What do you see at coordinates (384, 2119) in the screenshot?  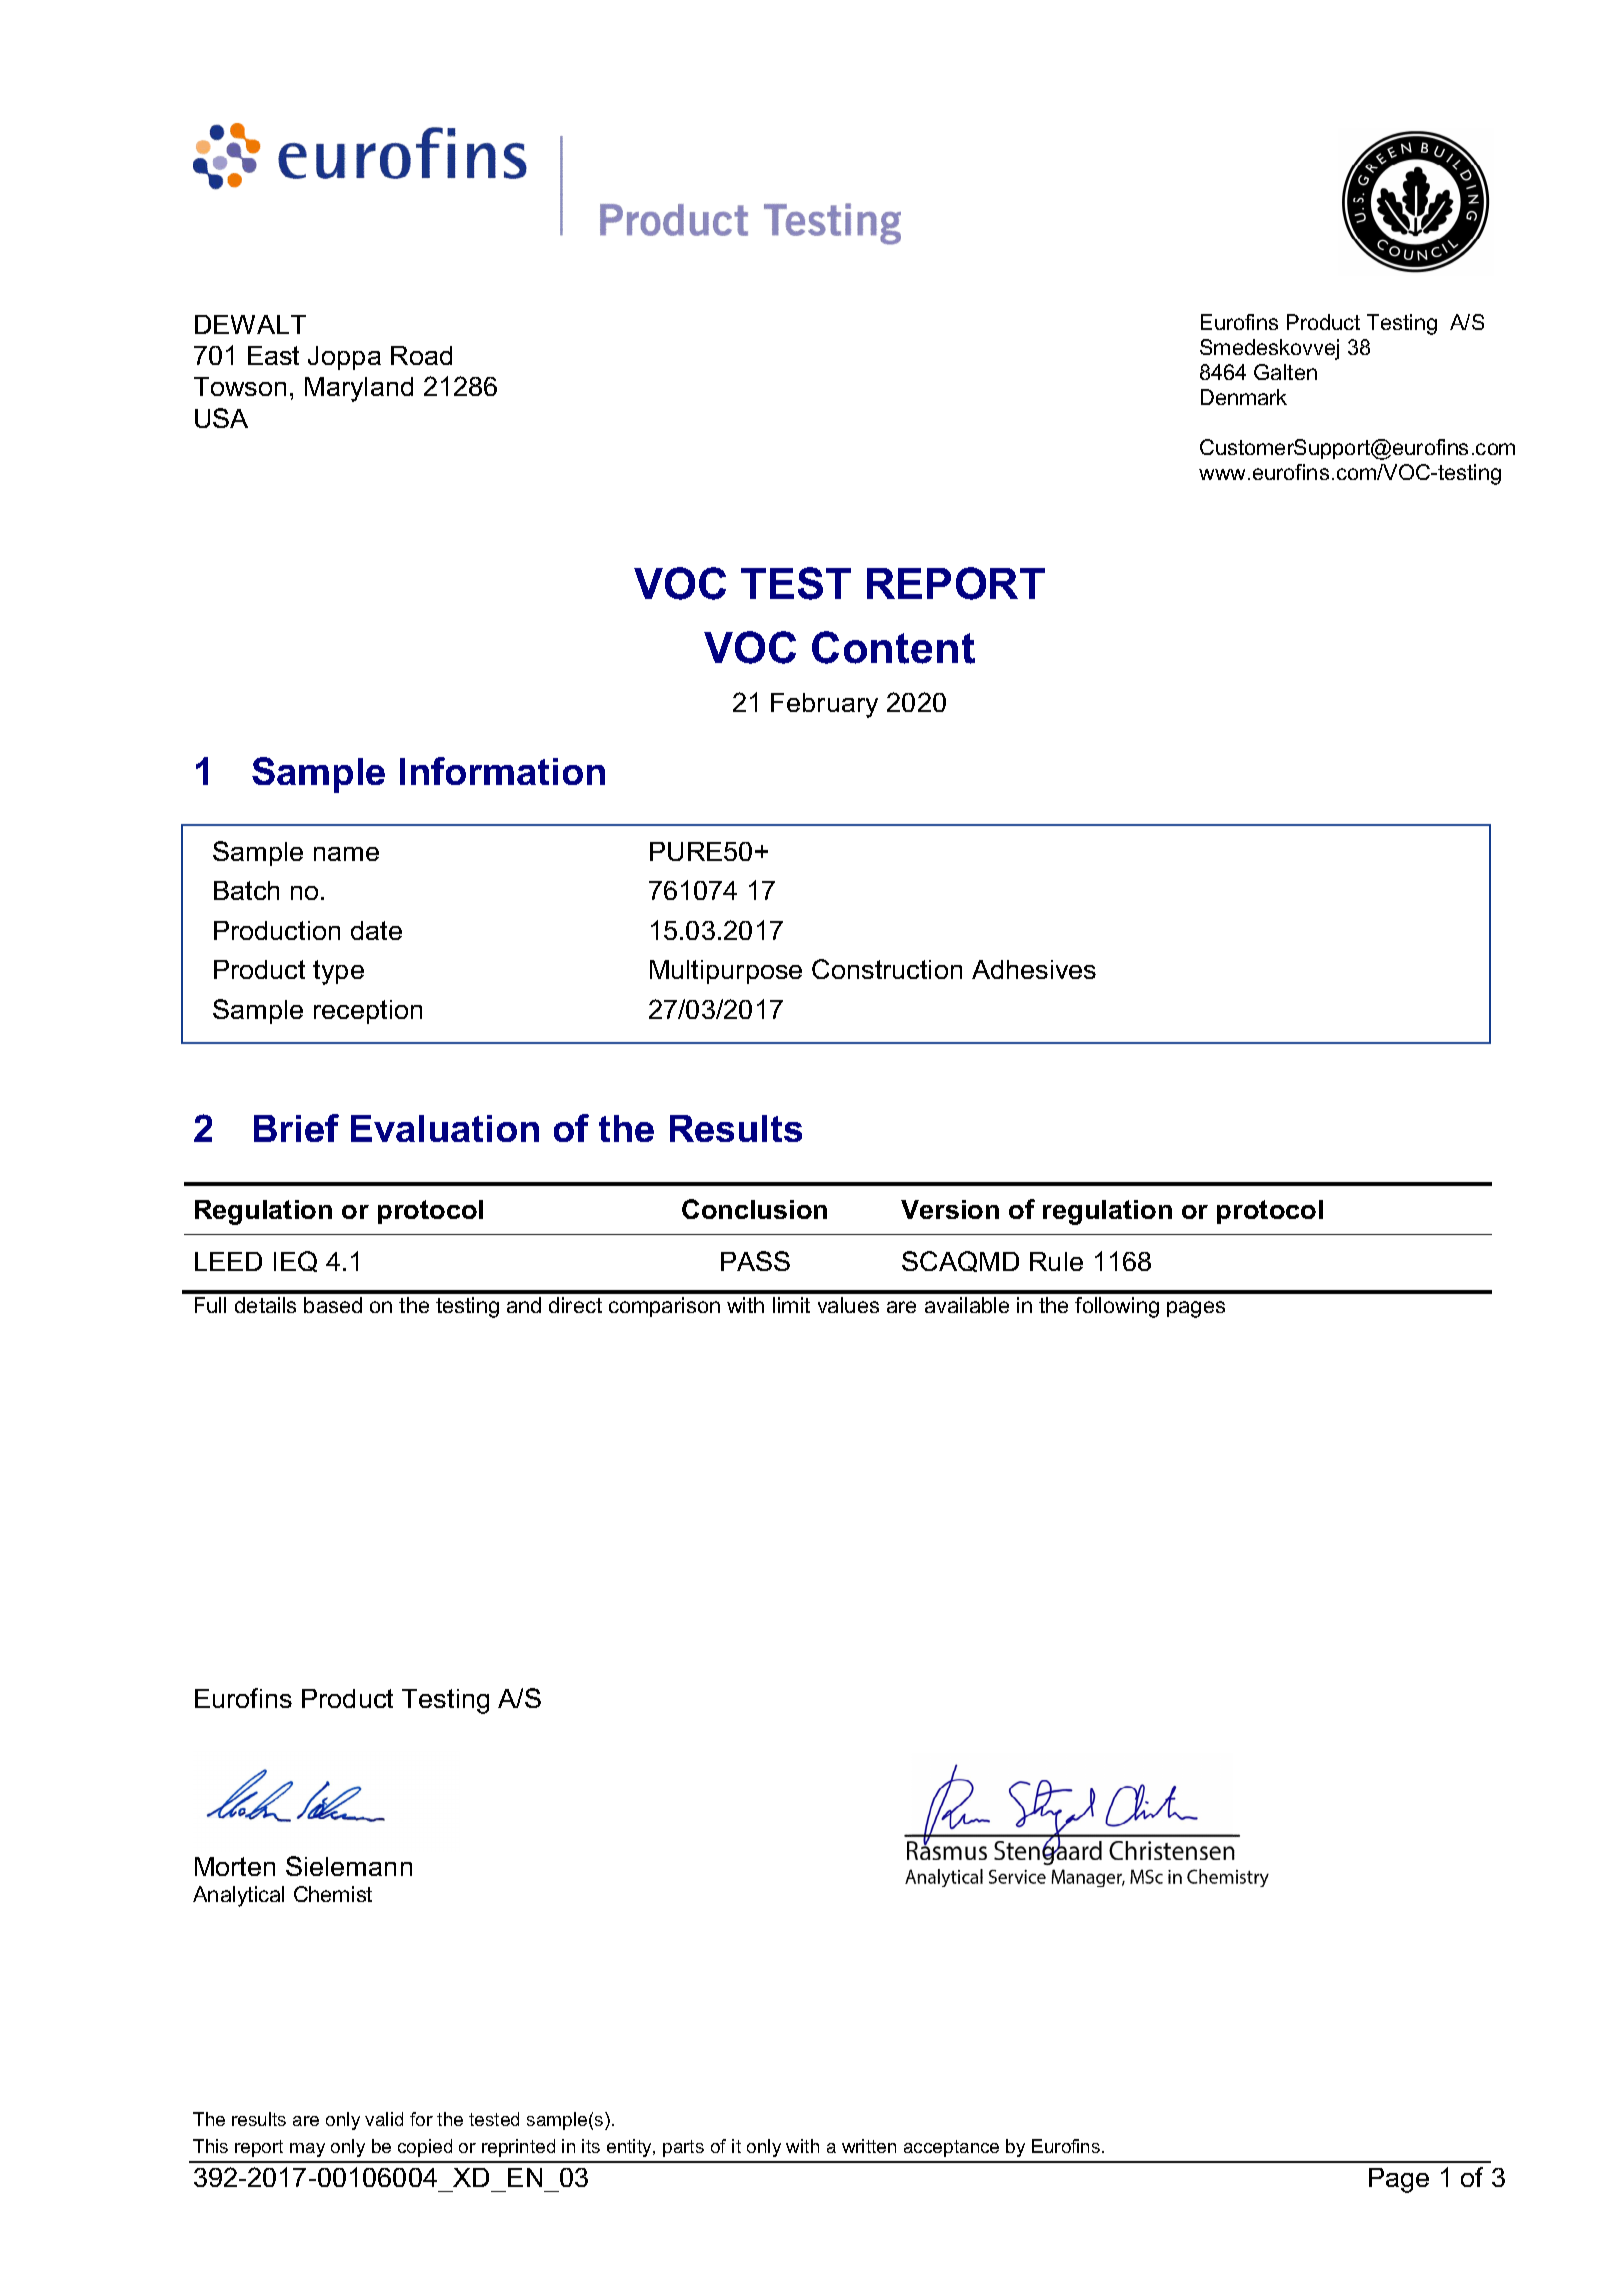 I see `valid` at bounding box center [384, 2119].
